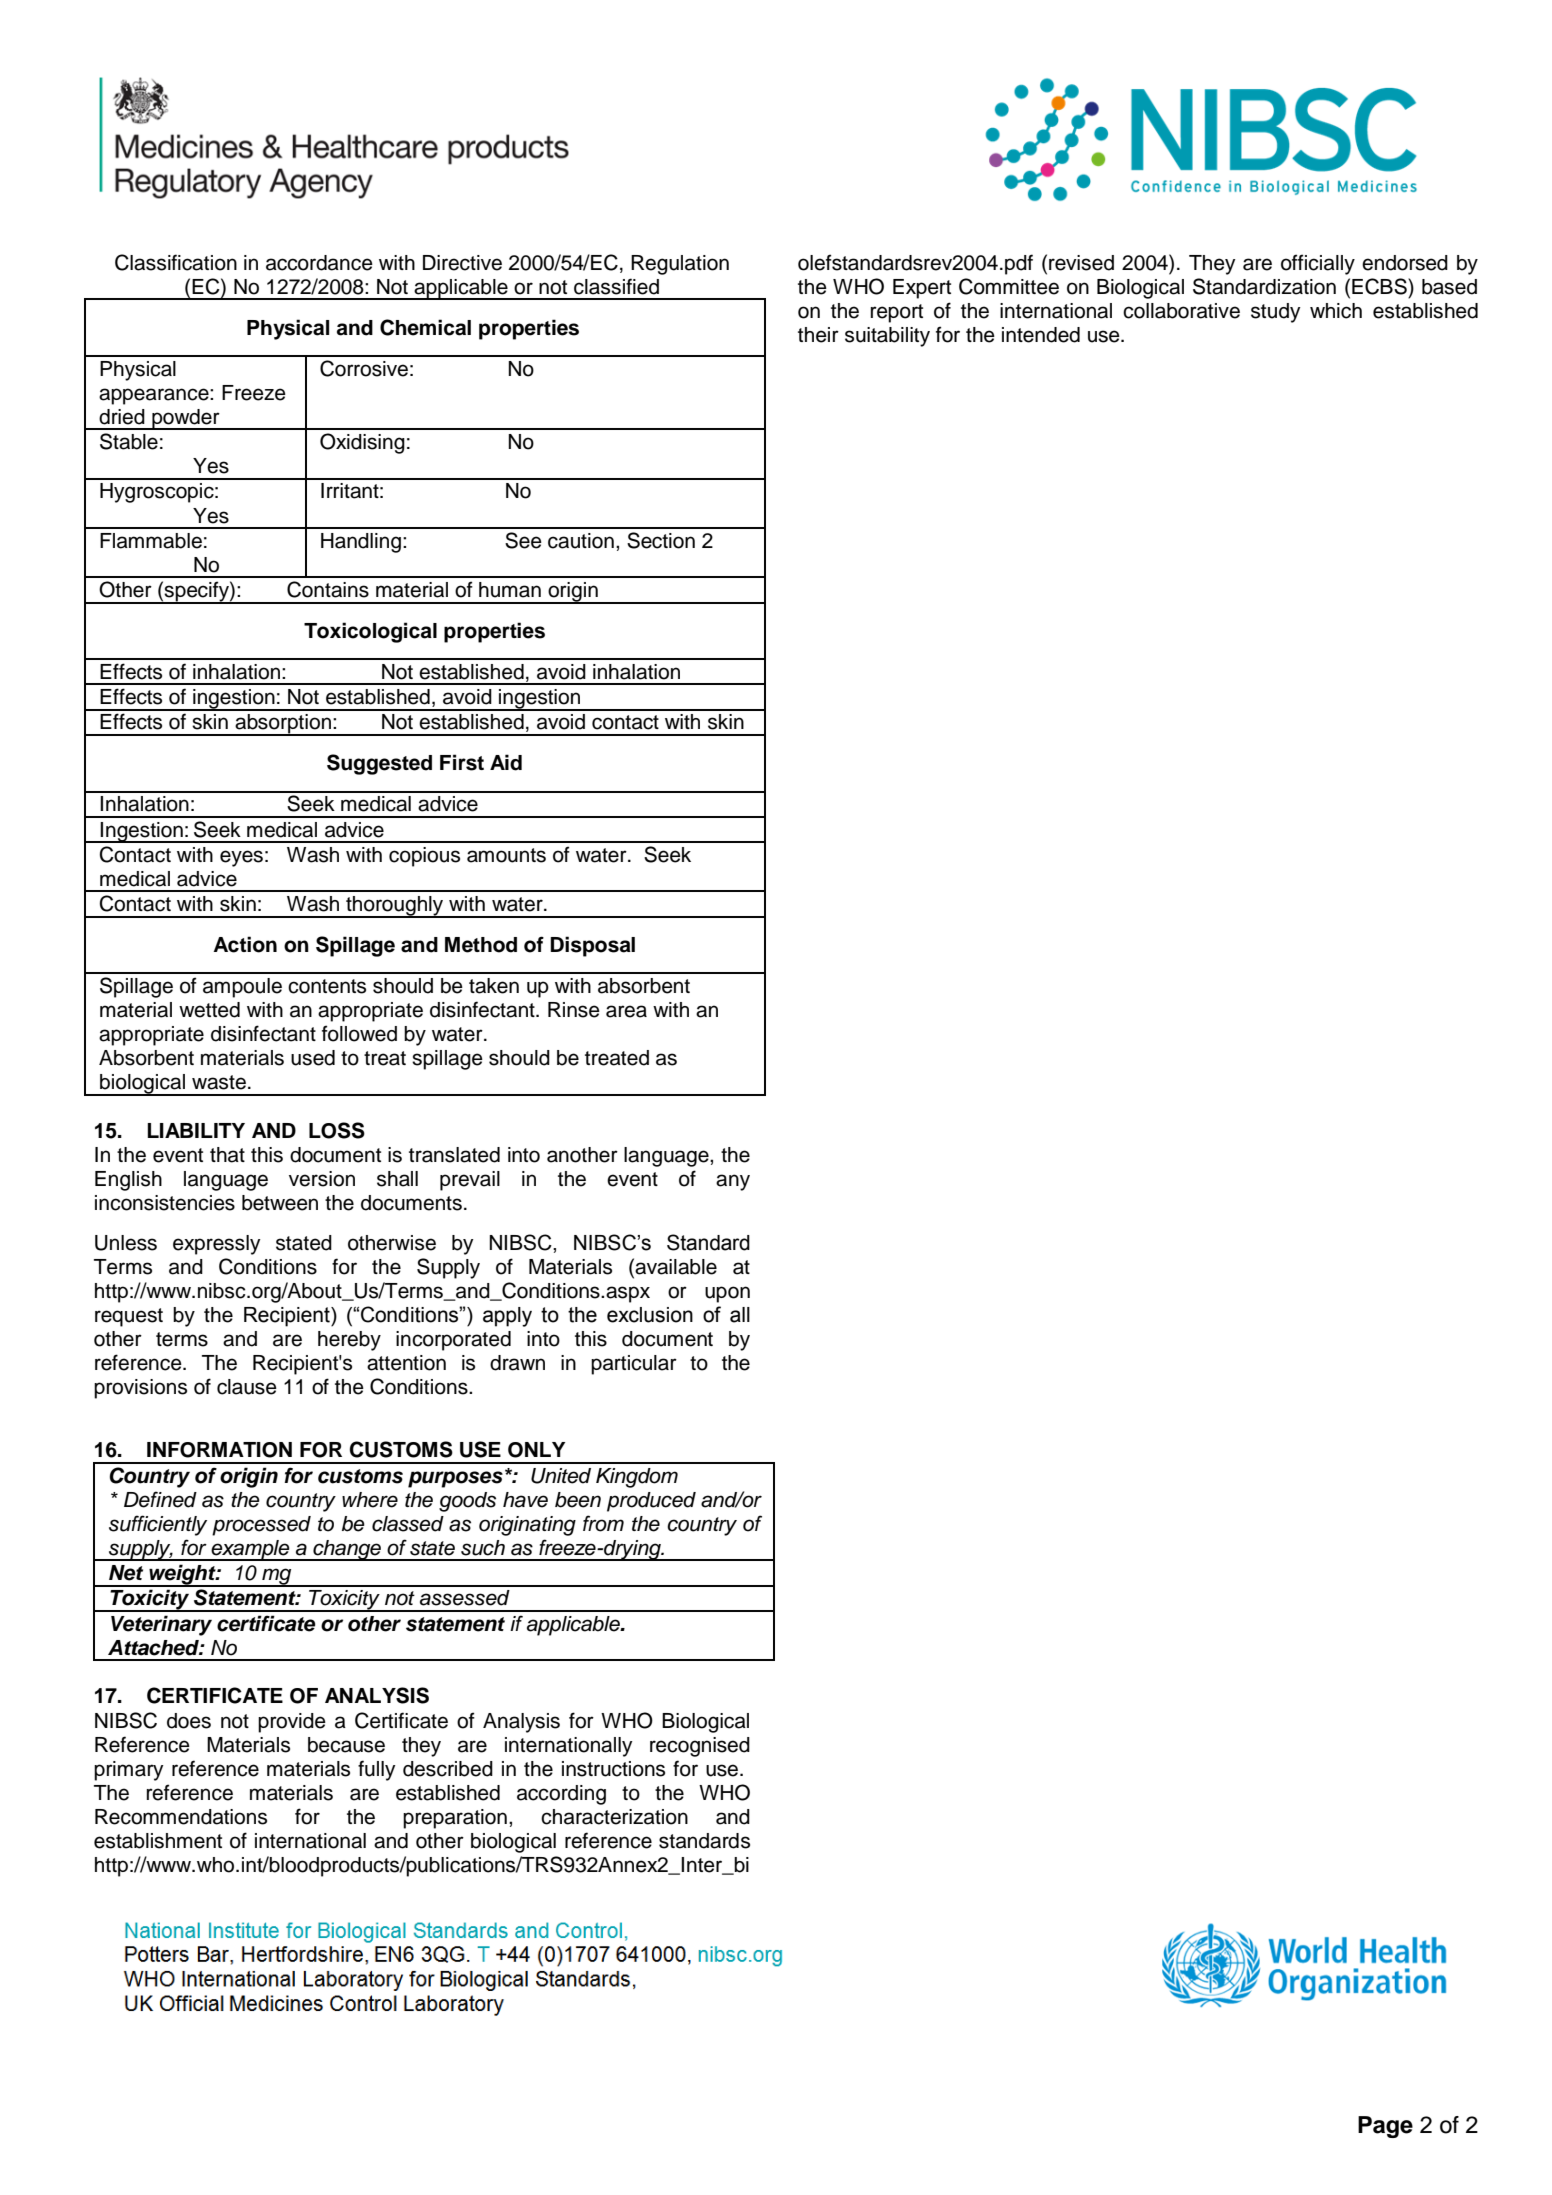 The height and width of the screenshot is (2195, 1552). What do you see at coordinates (1275, 313) in the screenshot?
I see `study` at bounding box center [1275, 313].
